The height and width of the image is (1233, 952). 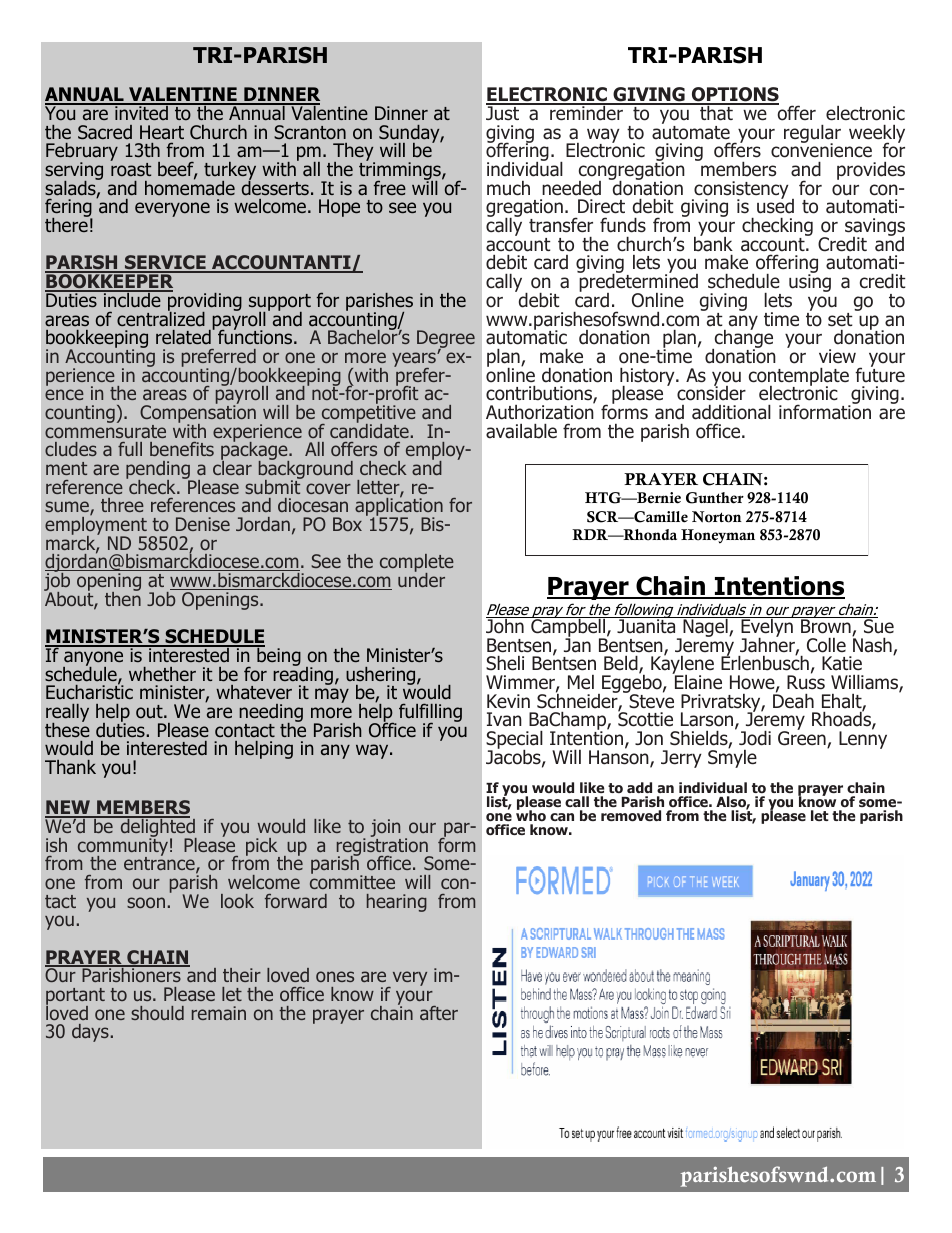 What do you see at coordinates (123, 597) in the image?
I see `then` at bounding box center [123, 597].
